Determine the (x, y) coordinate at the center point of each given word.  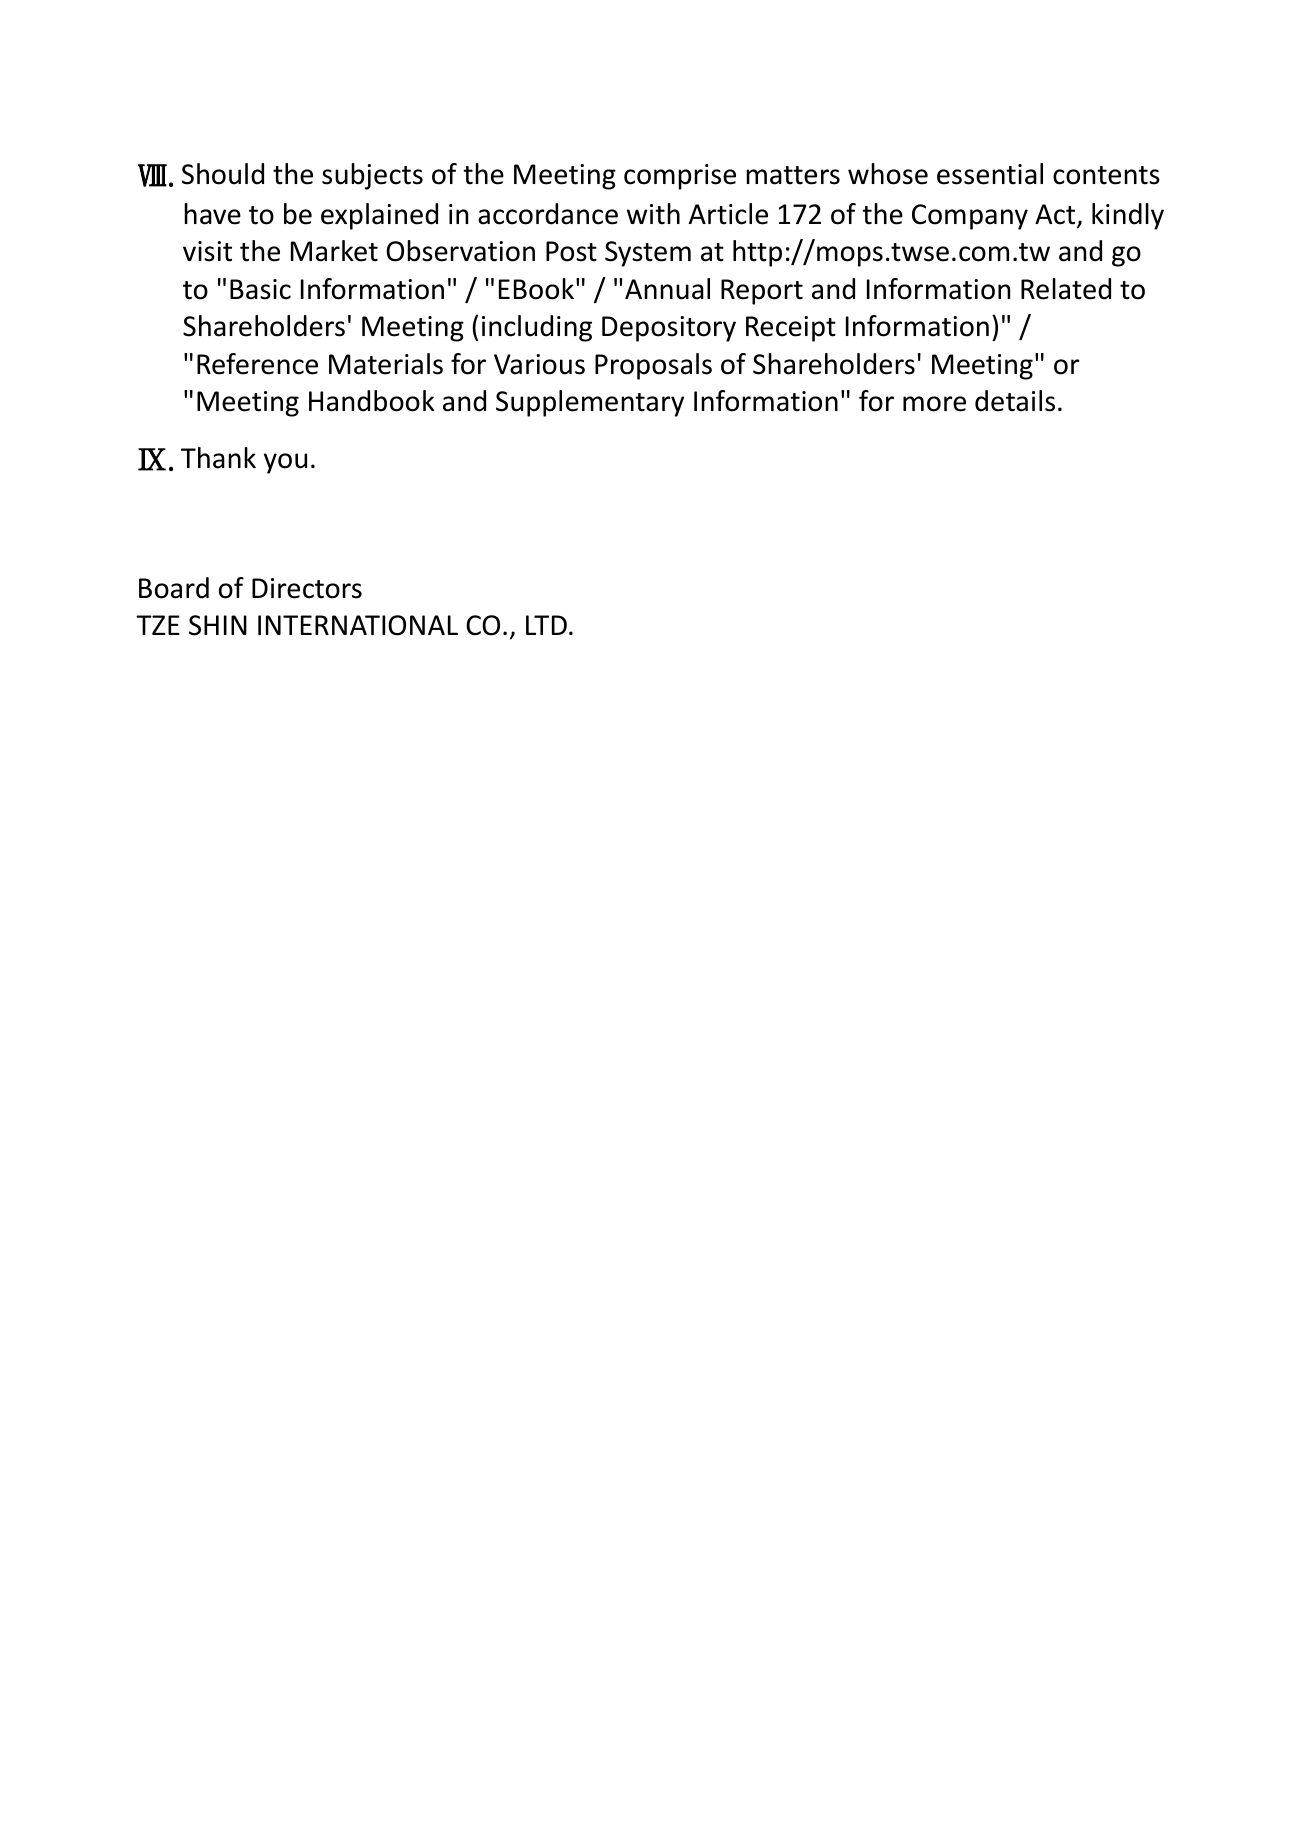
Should (223, 174)
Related (1066, 289)
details (1015, 401)
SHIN (218, 625)
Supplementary (590, 403)
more (934, 404)
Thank (218, 458)
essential (990, 174)
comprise (680, 177)
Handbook (372, 401)
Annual (667, 289)
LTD (546, 625)
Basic (260, 289)
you (285, 463)
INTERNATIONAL (358, 625)
